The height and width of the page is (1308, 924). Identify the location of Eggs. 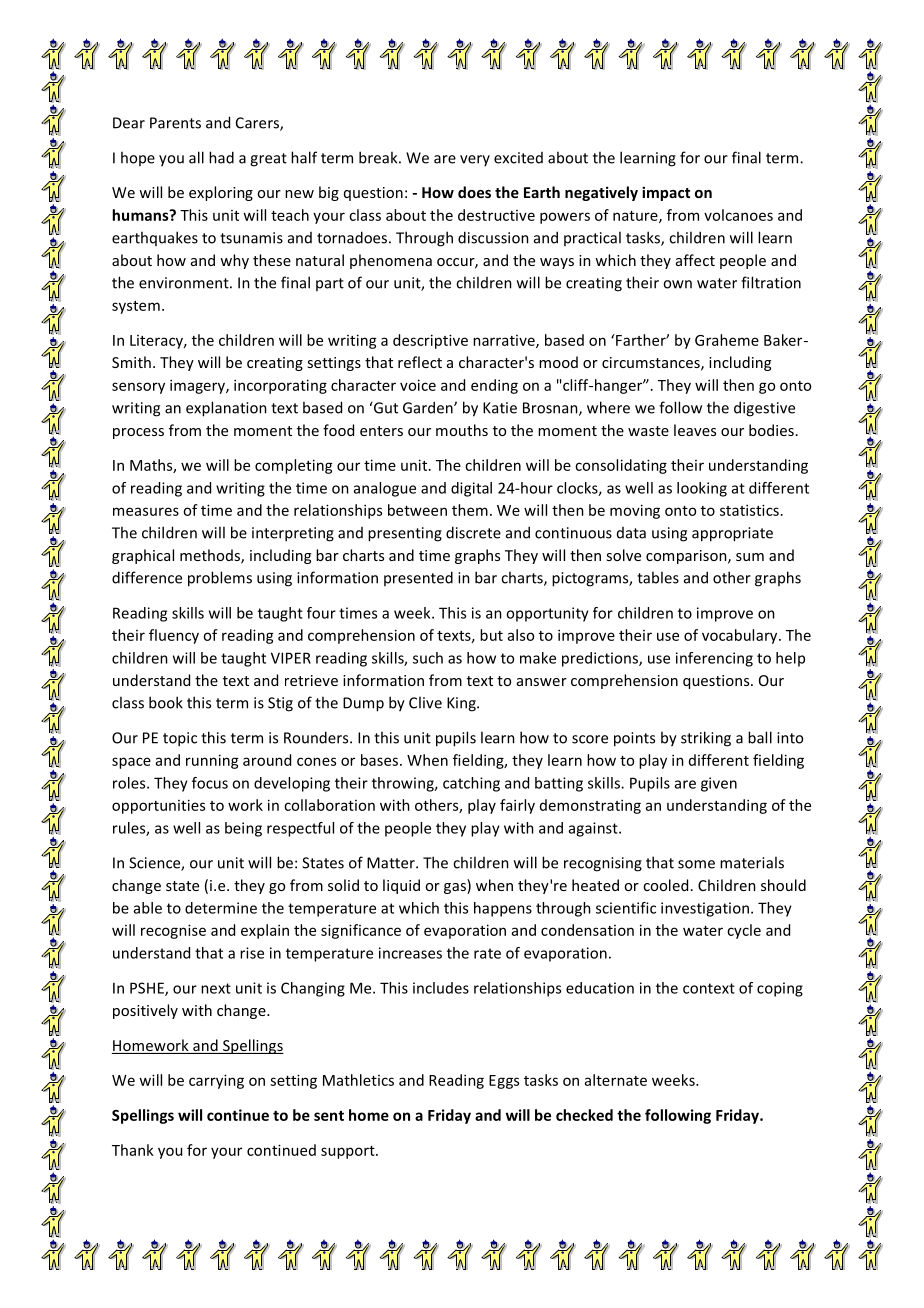
(504, 1082).
